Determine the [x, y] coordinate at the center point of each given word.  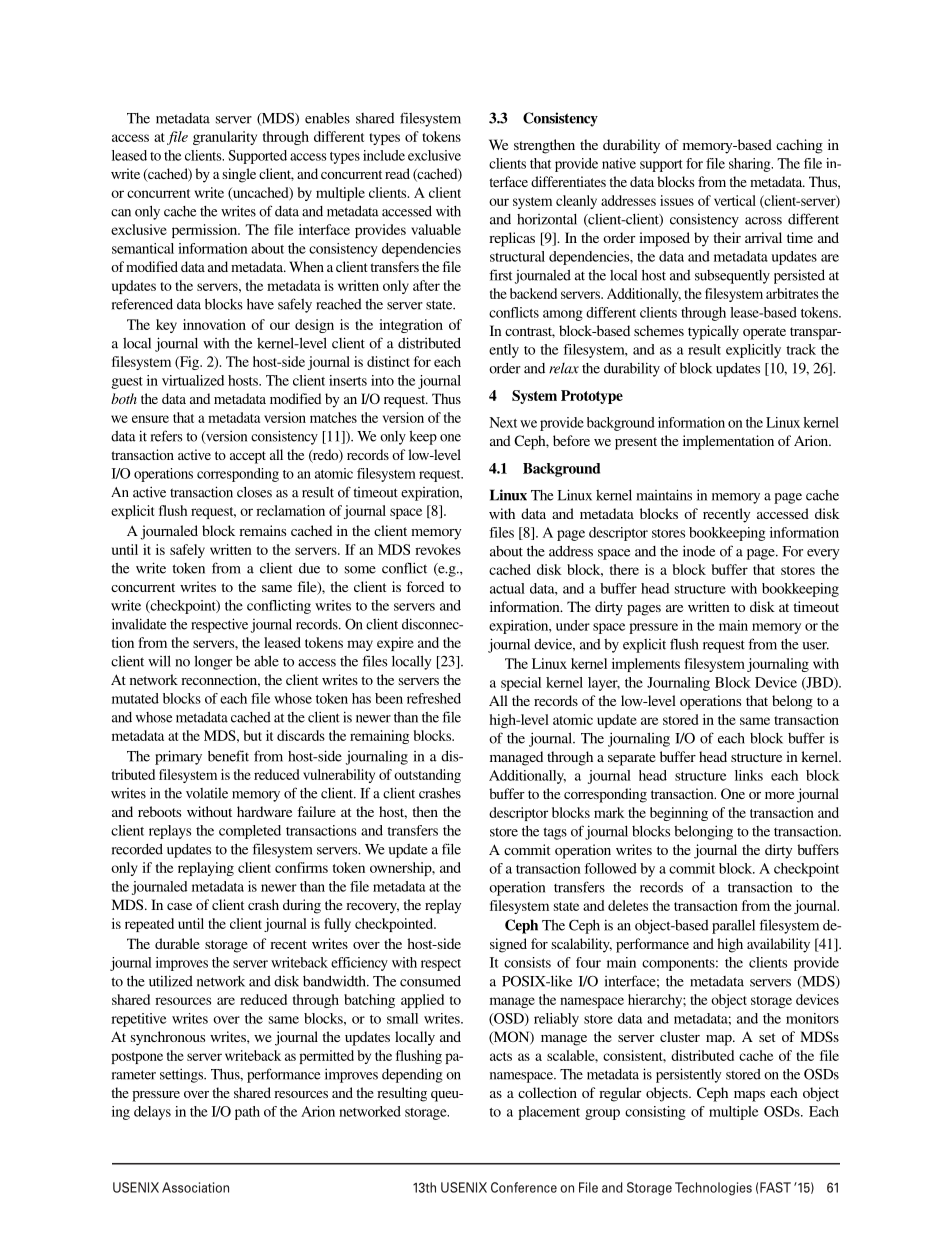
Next [503, 422]
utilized [171, 981]
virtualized [193, 380]
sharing [751, 165]
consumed [430, 981]
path [247, 1113]
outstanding [427, 776]
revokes [438, 549]
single [239, 175]
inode [699, 551]
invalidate [139, 624]
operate [764, 333]
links [749, 775]
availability [778, 945]
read [397, 173]
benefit [228, 756]
